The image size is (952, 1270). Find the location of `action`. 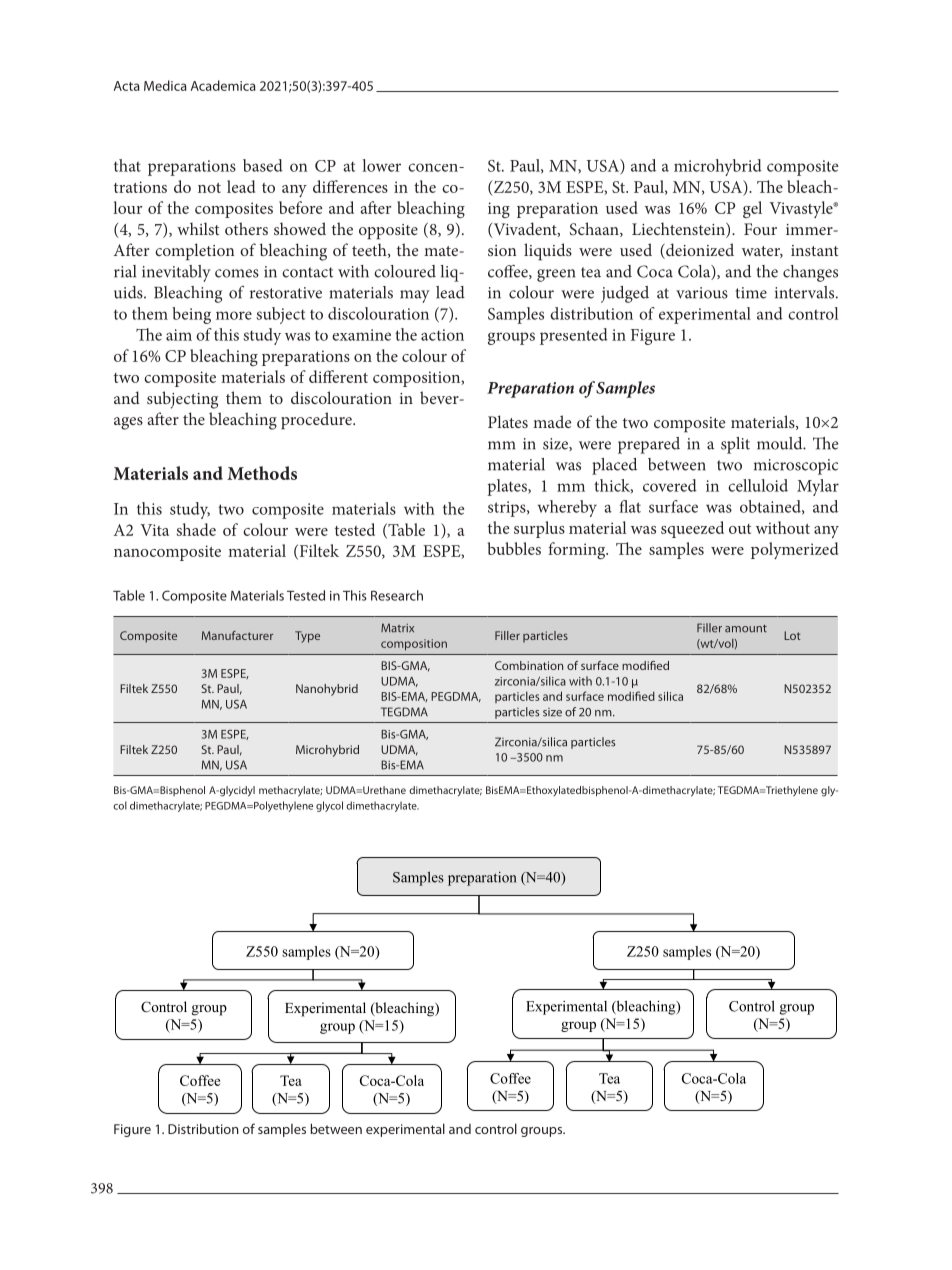

action is located at coordinates (442, 335).
